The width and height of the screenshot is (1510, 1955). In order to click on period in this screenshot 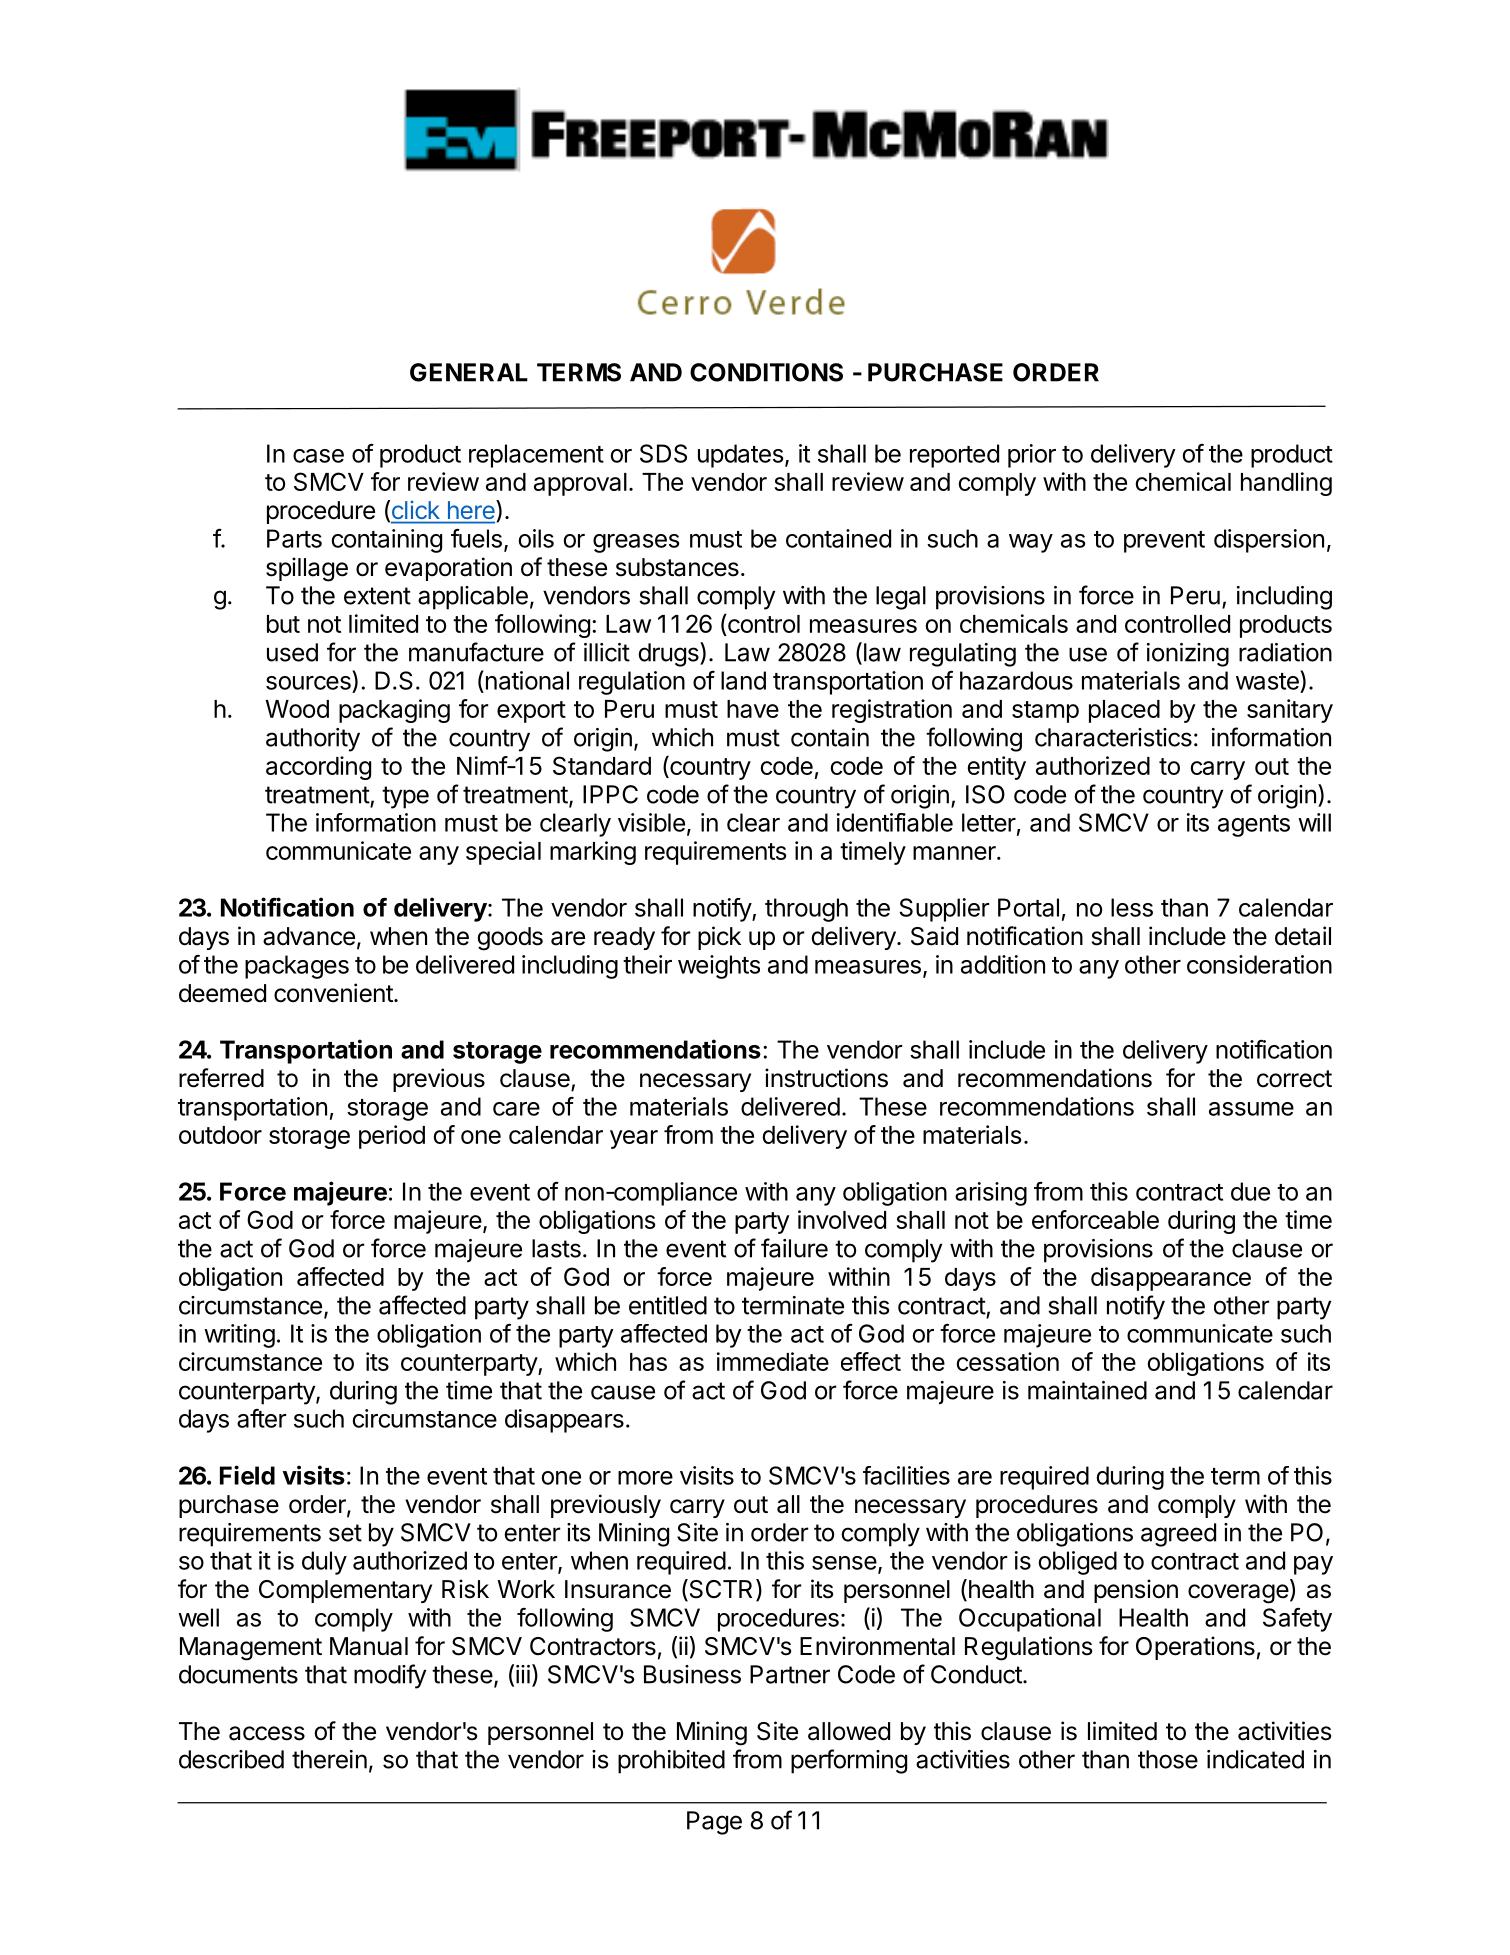, I will do `click(392, 1137)`.
